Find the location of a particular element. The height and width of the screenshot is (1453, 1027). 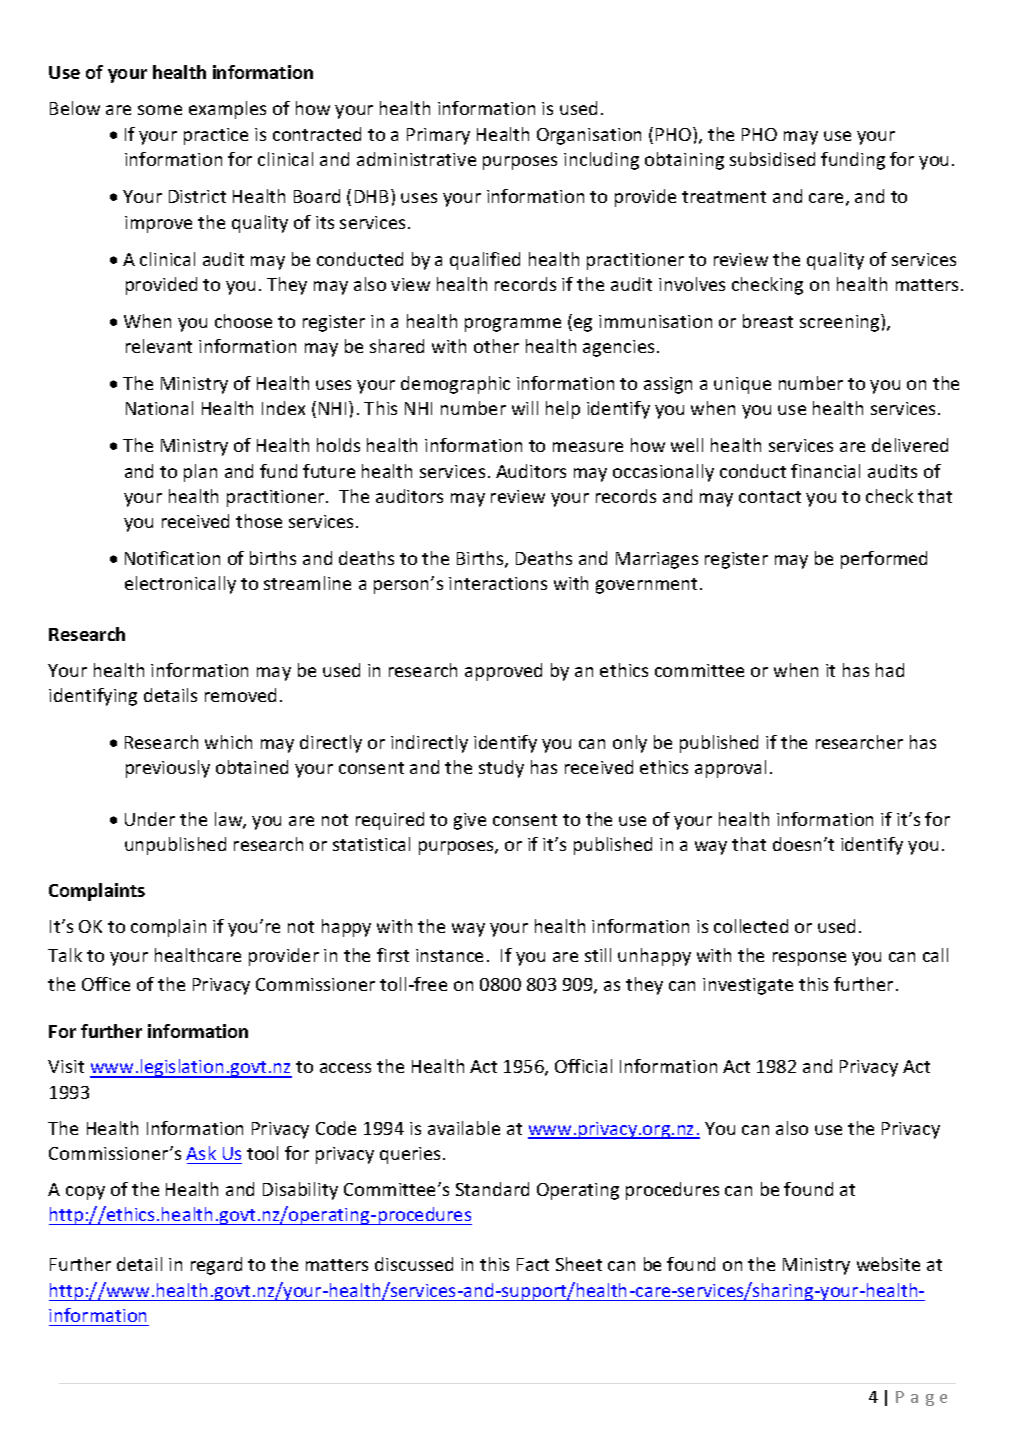

regard is located at coordinates (216, 1266).
